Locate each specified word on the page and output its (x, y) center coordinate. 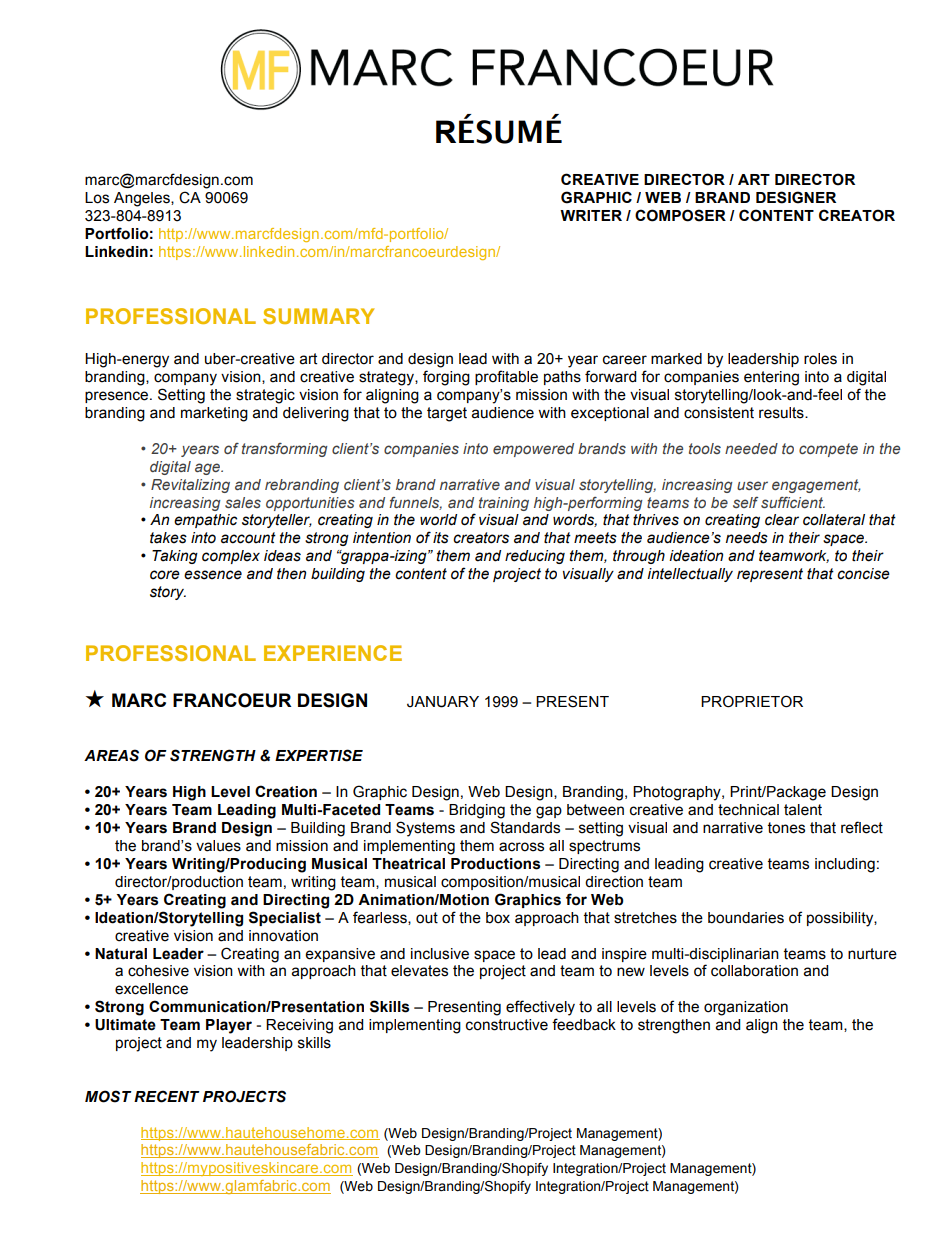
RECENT (167, 1096)
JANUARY (443, 702)
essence (213, 575)
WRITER (591, 215)
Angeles (143, 199)
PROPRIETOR (752, 701)
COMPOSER (680, 215)
